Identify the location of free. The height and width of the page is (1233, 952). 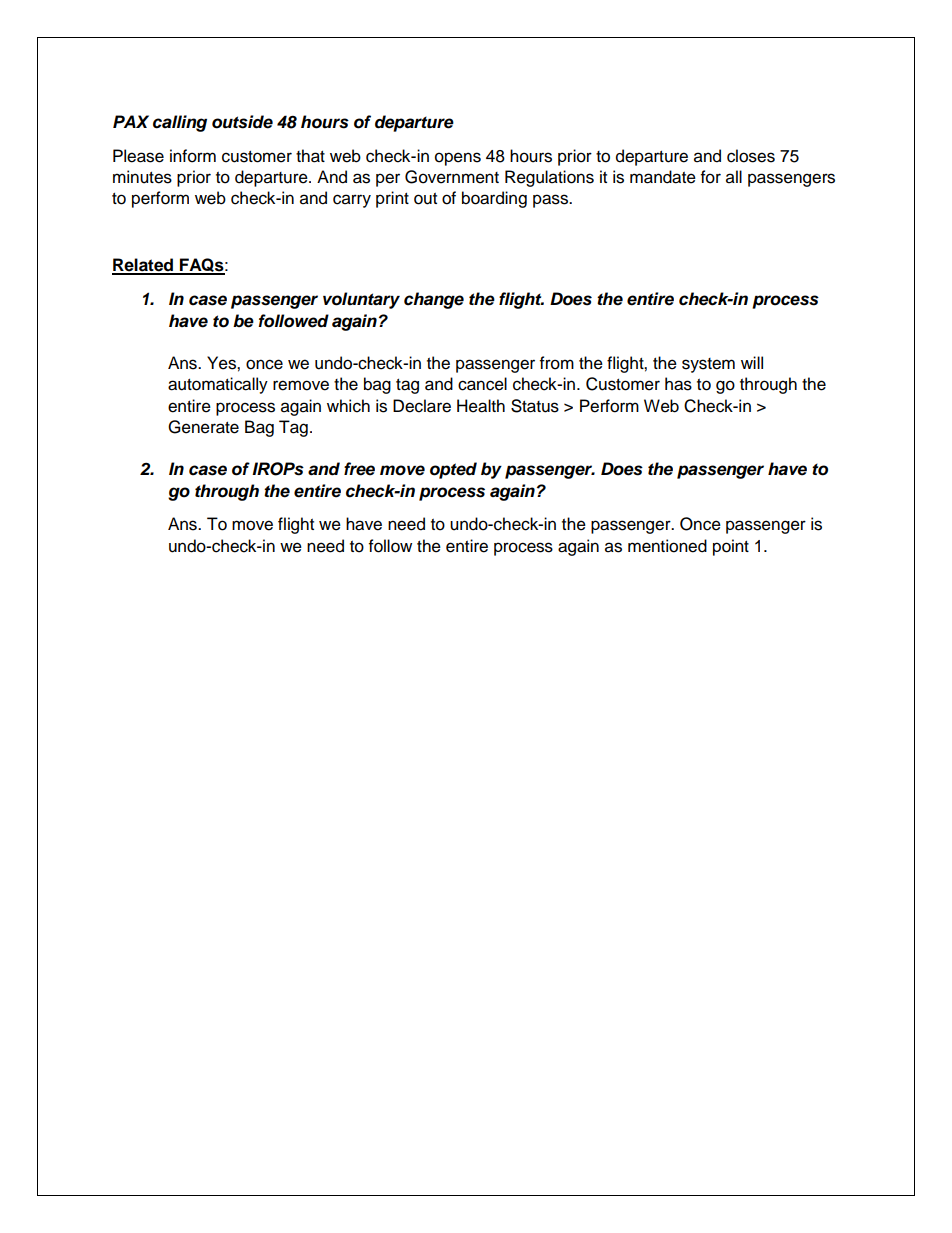
(359, 469).
